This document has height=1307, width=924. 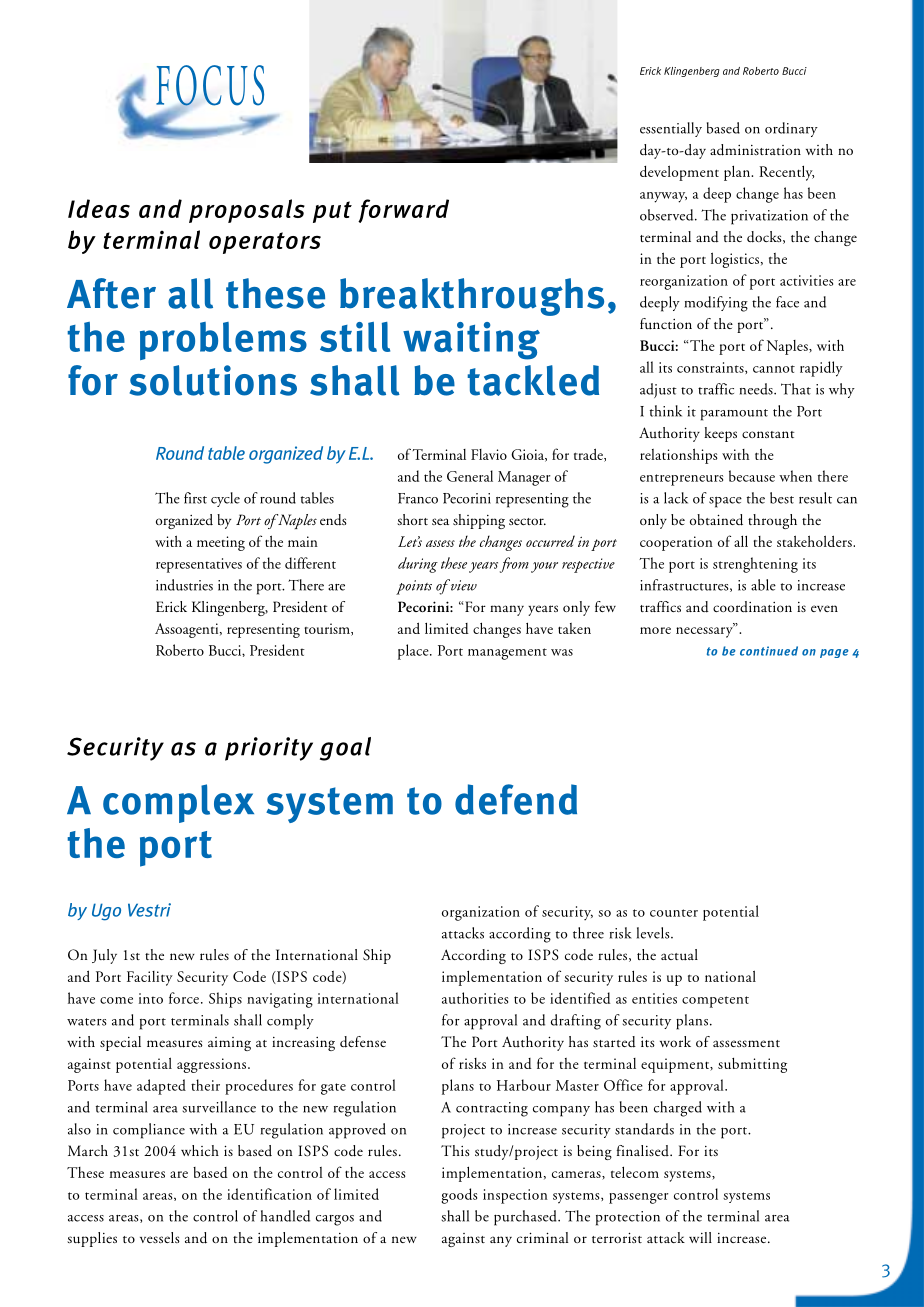 I want to click on obtained, so click(x=716, y=520).
